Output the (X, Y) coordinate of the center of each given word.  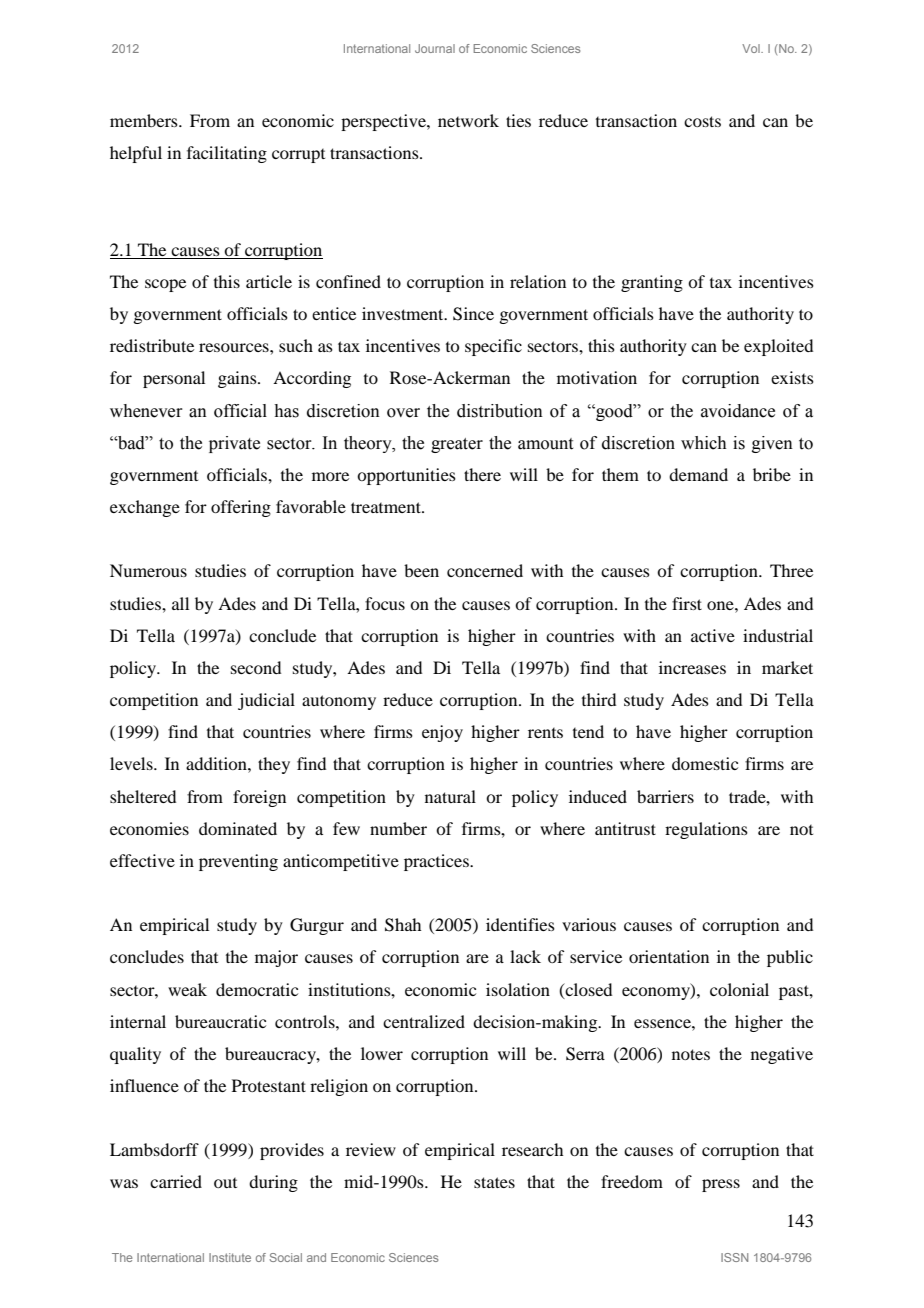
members (145, 120)
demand (698, 474)
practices (437, 862)
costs (702, 121)
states (494, 1182)
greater (457, 445)
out (225, 1183)
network (468, 120)
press (721, 1185)
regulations (706, 830)
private (234, 444)
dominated (238, 828)
